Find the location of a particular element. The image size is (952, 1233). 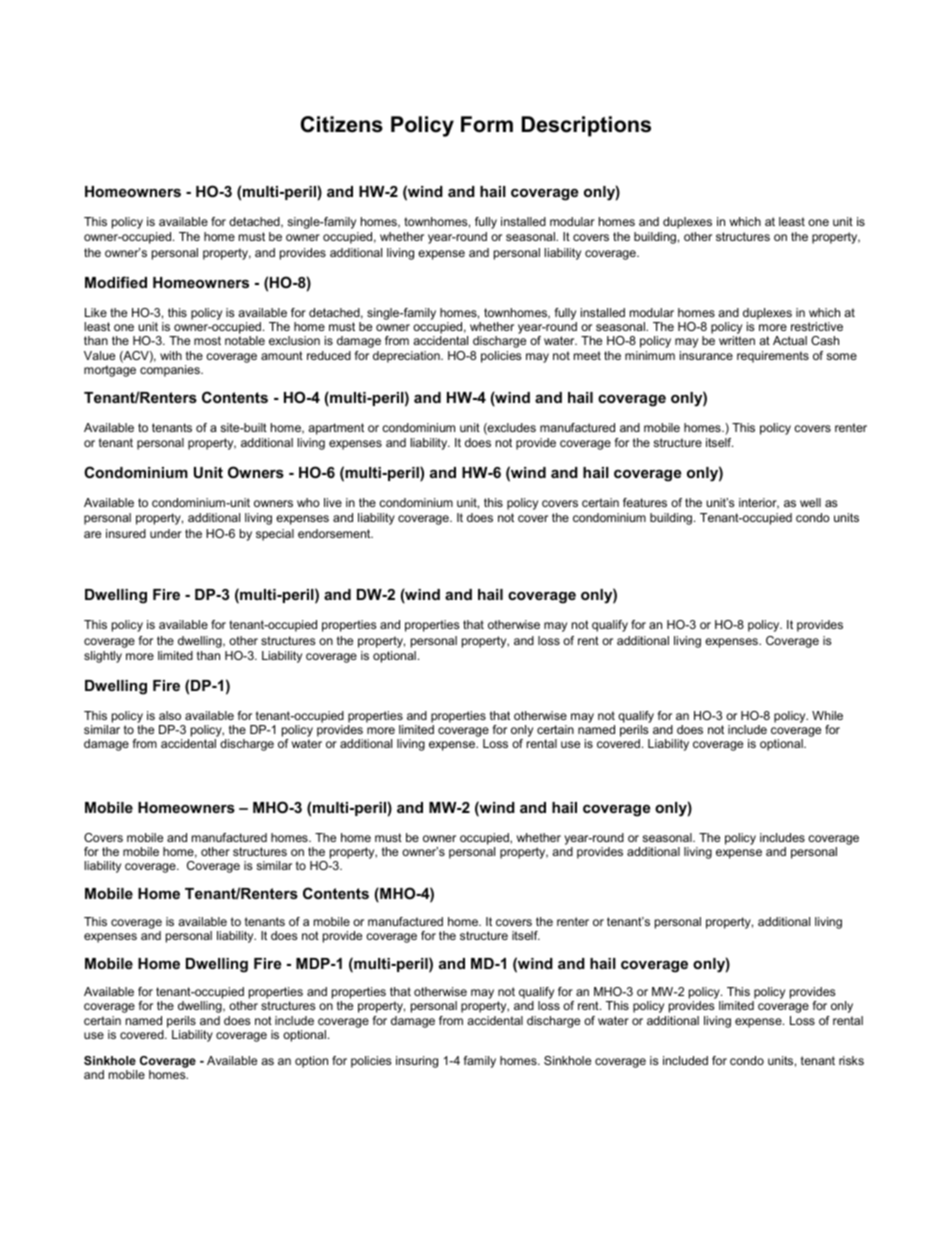

endorsement is located at coordinates (335, 533).
